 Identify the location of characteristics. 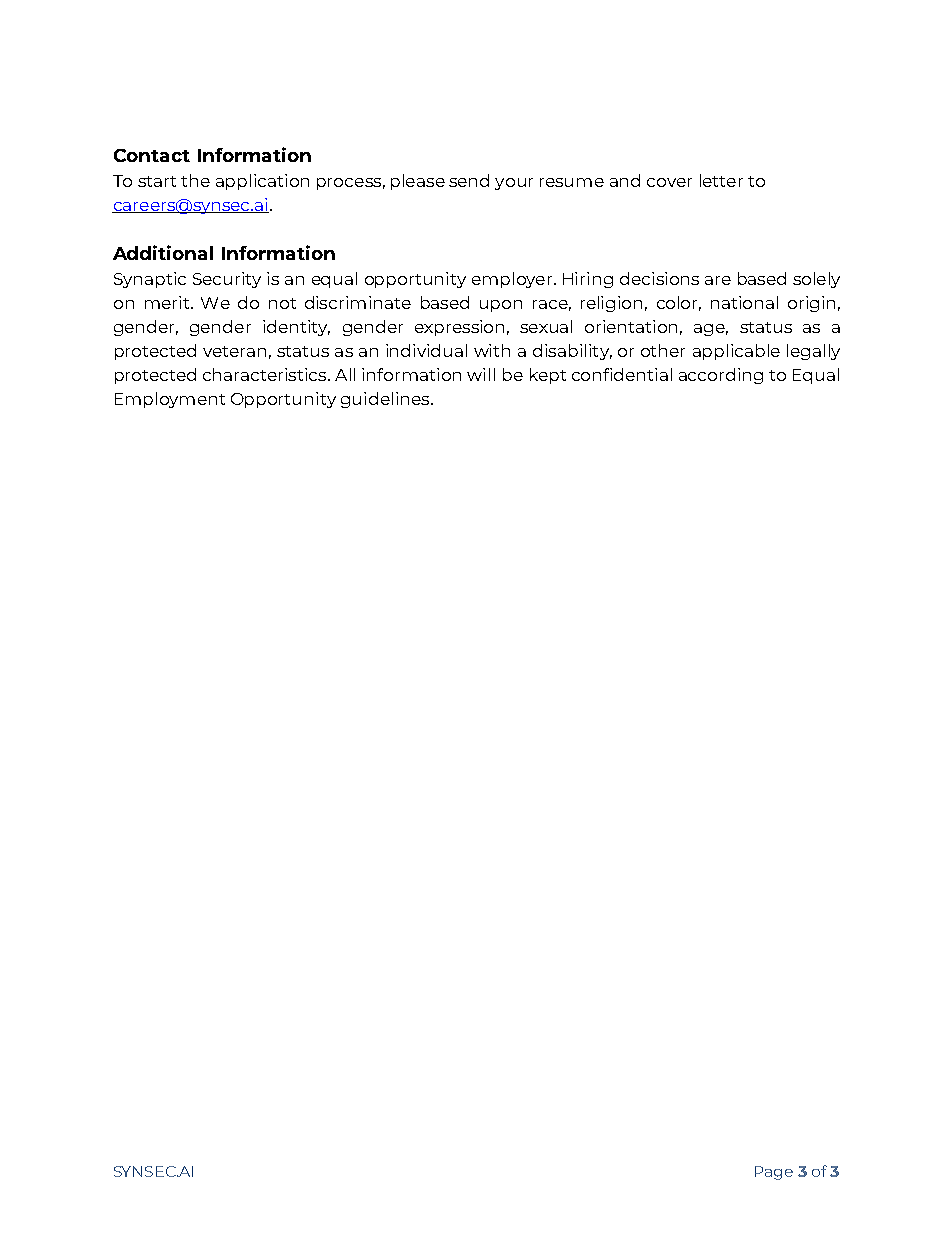
(266, 374).
